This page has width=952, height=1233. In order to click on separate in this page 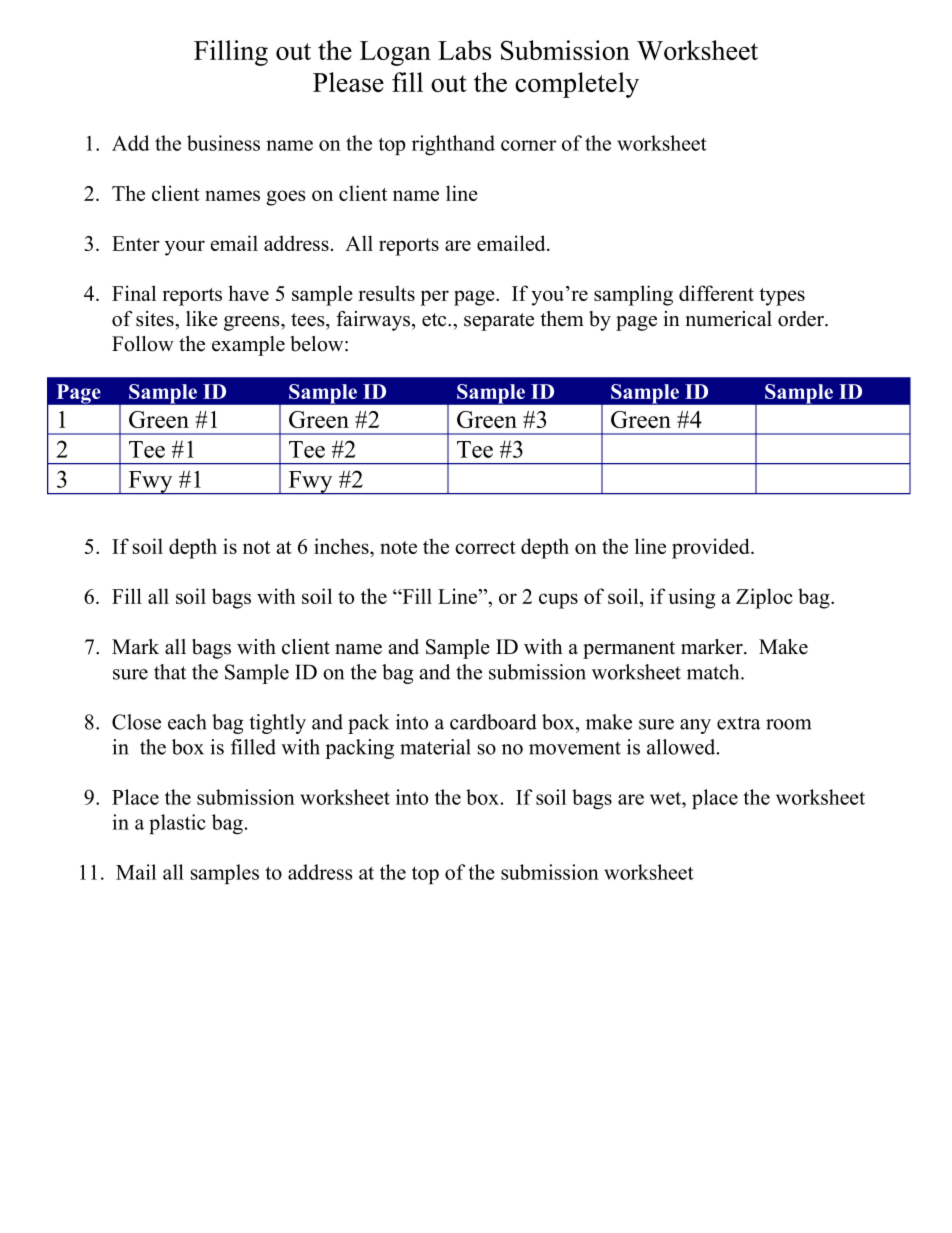, I will do `click(499, 322)`.
